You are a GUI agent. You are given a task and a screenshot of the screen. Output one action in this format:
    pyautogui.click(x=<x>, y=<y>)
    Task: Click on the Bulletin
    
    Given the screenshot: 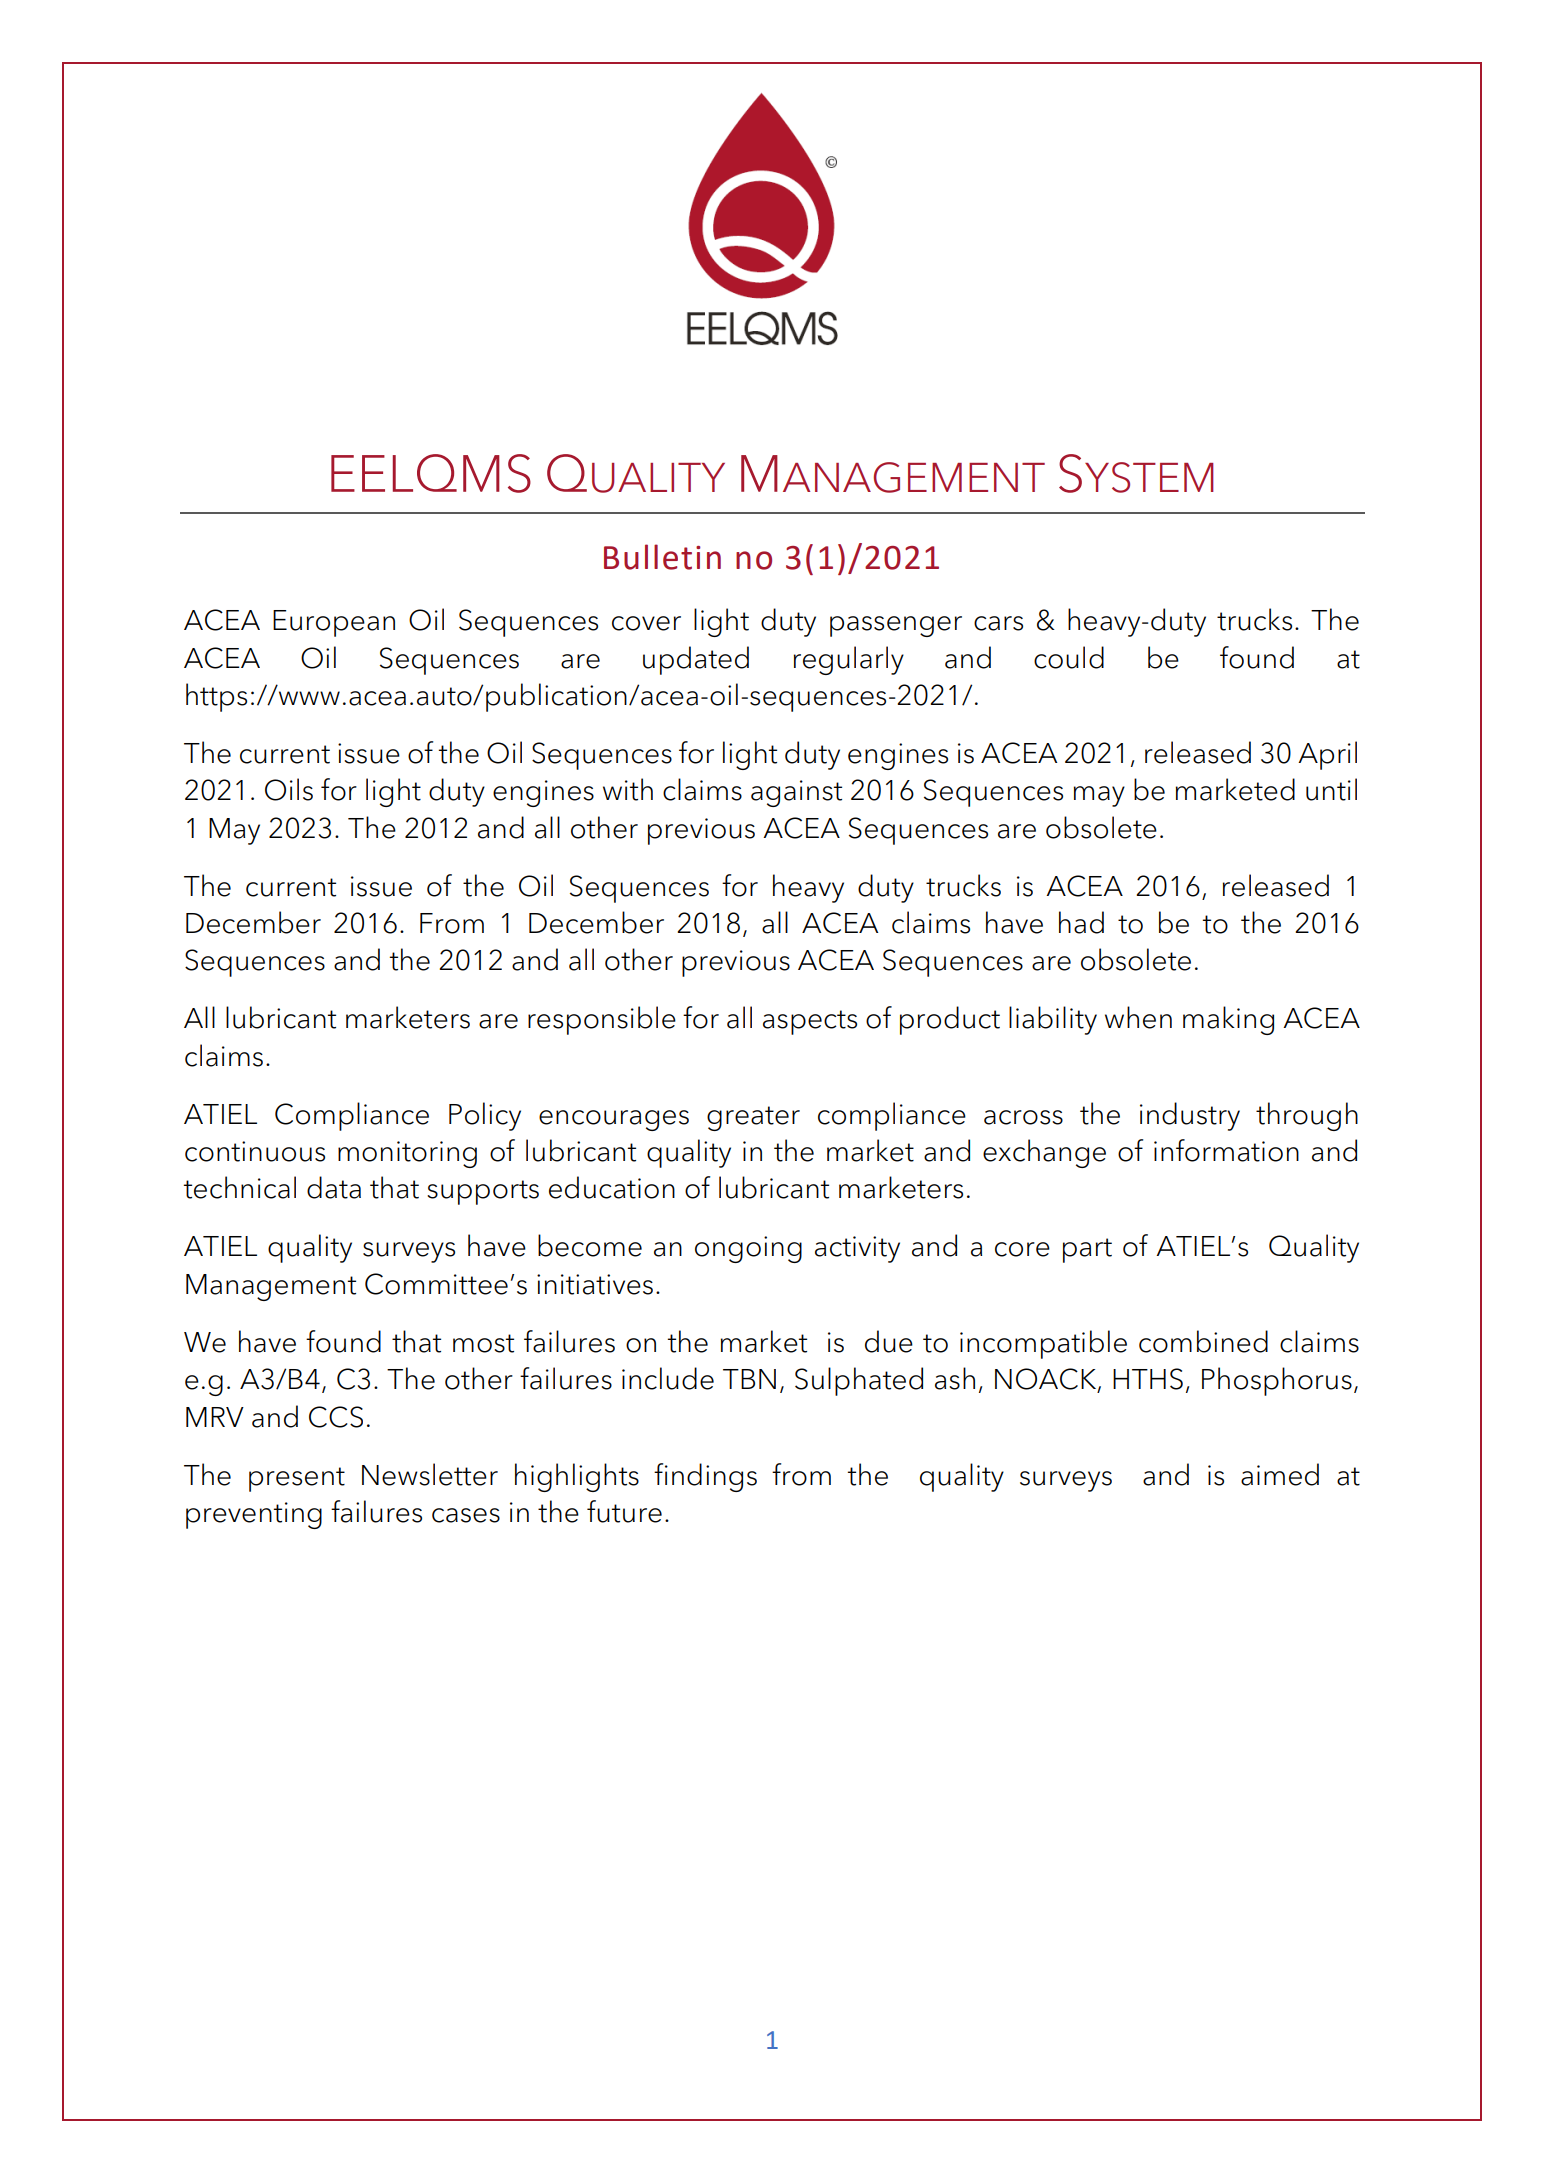 What is the action you would take?
    pyautogui.click(x=662, y=557)
